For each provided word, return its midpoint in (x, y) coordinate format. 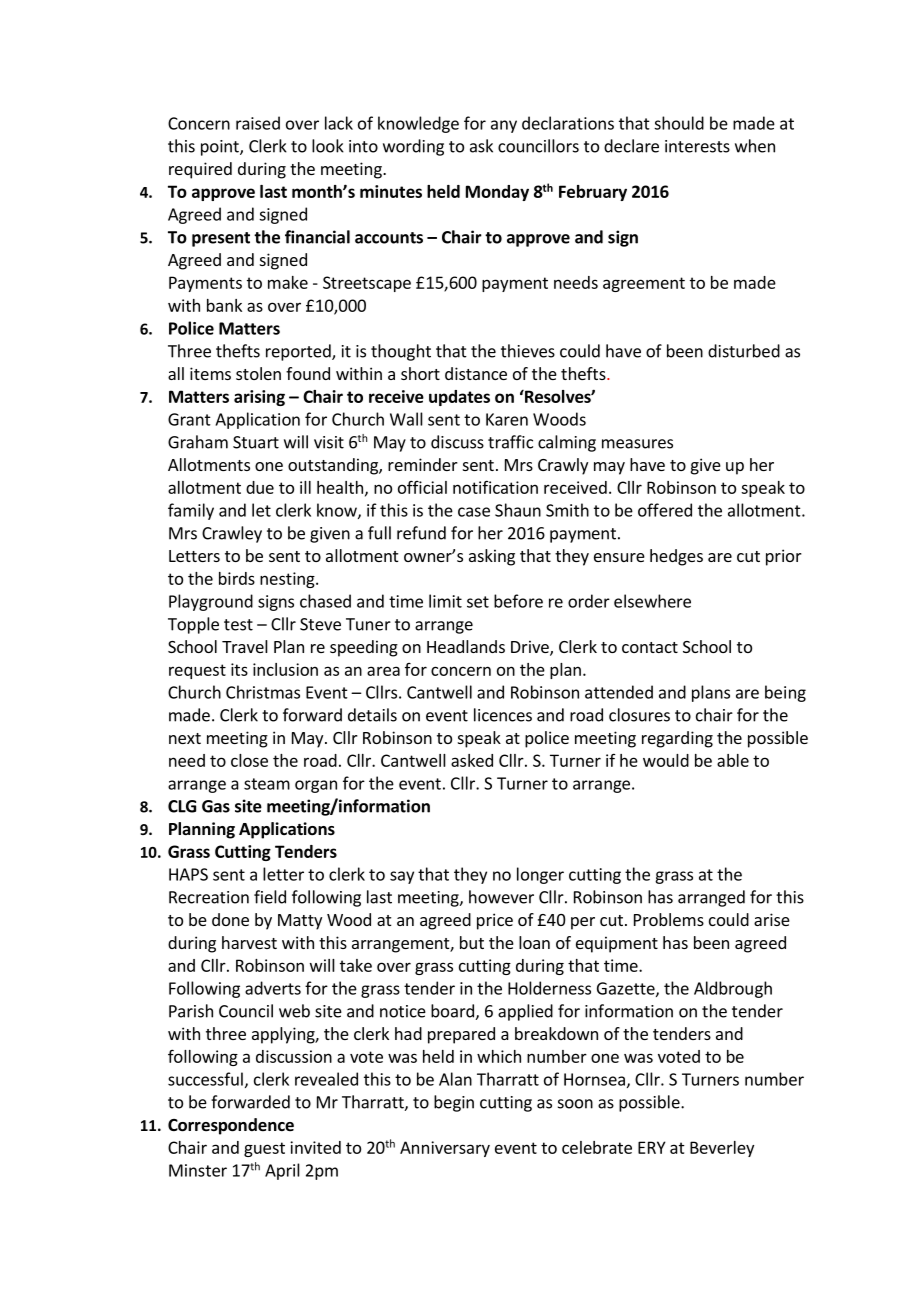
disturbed (744, 351)
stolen (258, 373)
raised (258, 123)
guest (264, 1149)
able (733, 760)
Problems (669, 919)
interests (697, 146)
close (249, 760)
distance (476, 373)
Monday (497, 193)
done (230, 919)
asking (492, 557)
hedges (676, 557)
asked (472, 760)
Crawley (232, 534)
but (472, 942)
